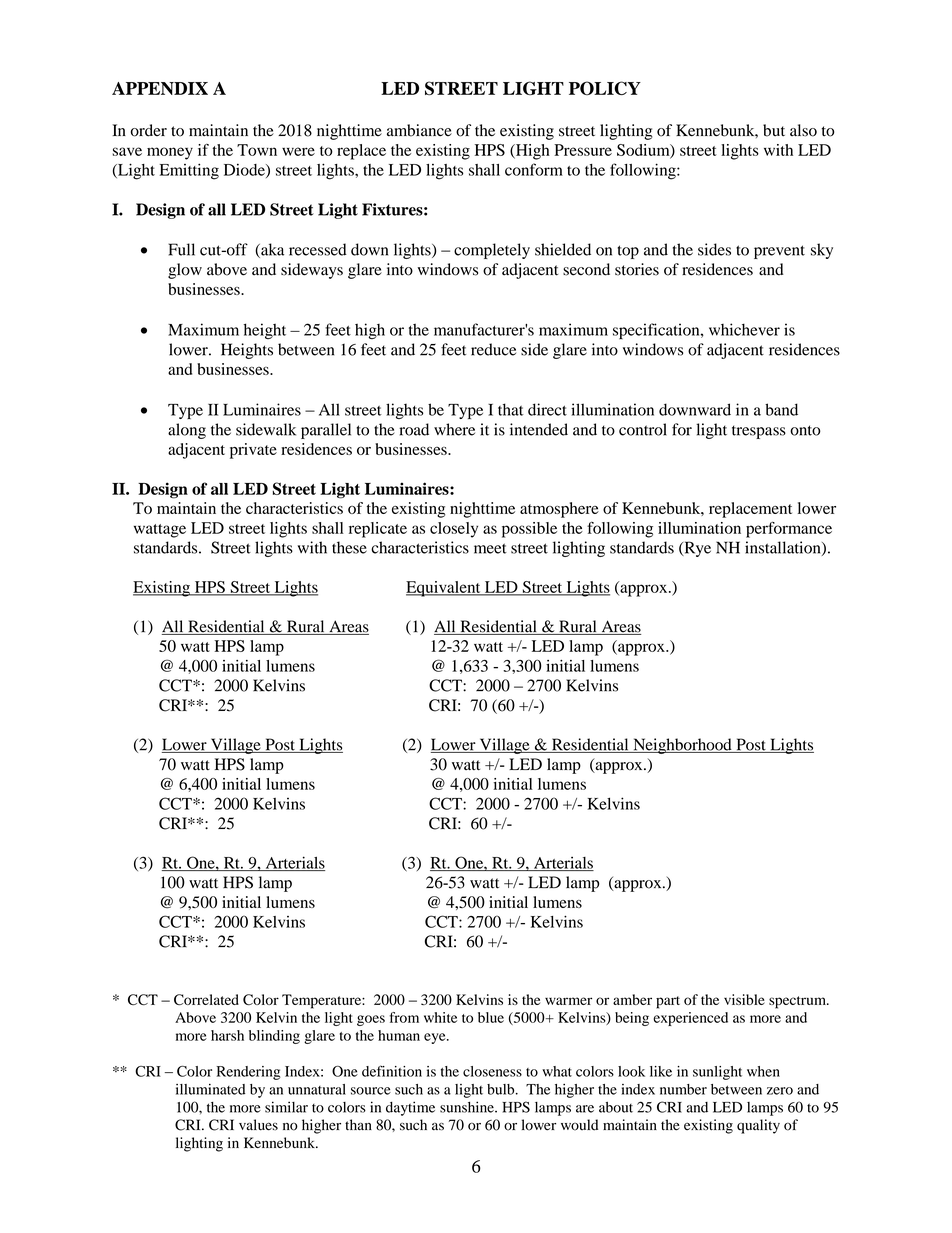 Image resolution: width=952 pixels, height=1233 pixels. Describe the element at coordinates (774, 130) in the page. I see `but` at that location.
